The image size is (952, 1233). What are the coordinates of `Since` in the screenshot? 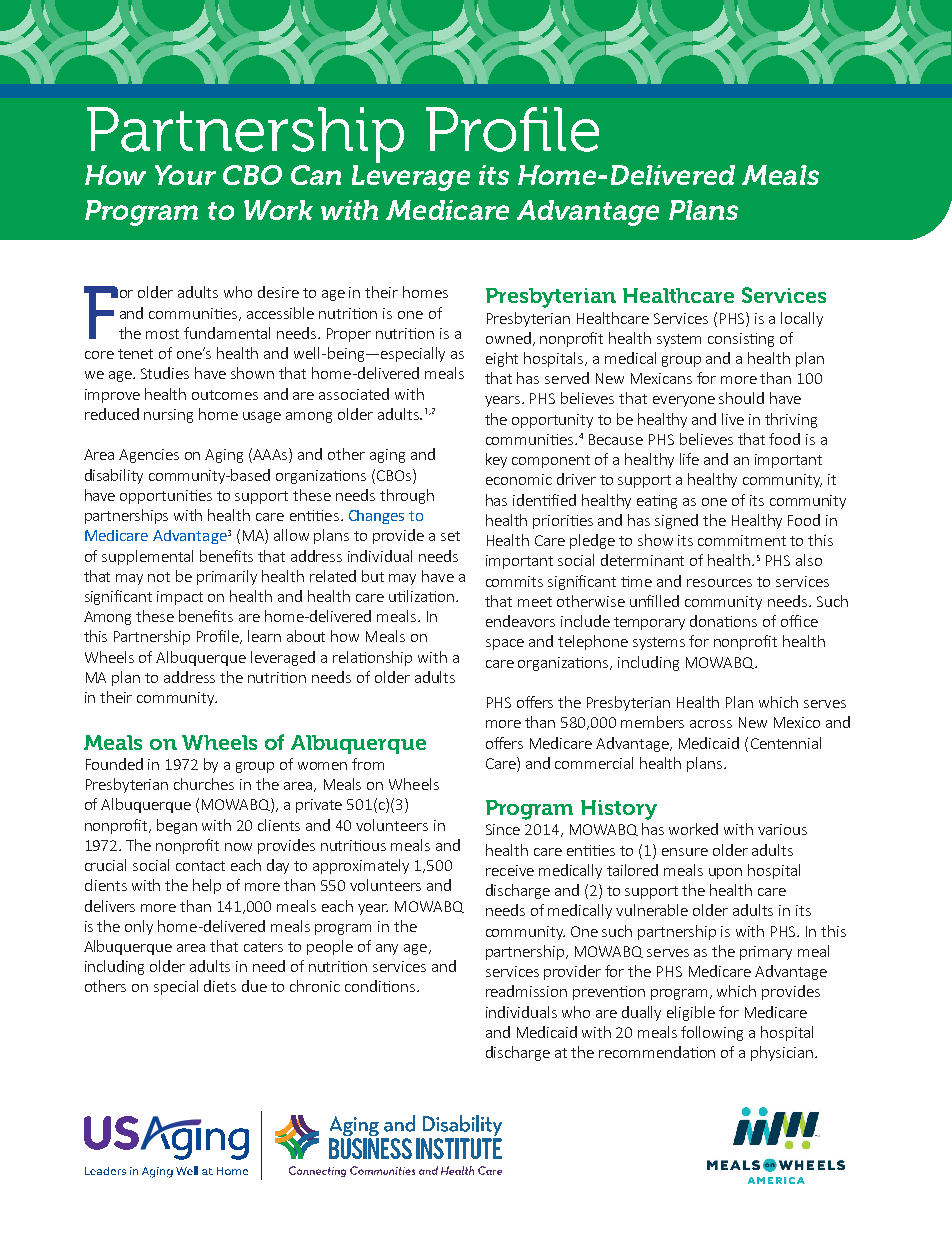 It's located at (503, 829).
